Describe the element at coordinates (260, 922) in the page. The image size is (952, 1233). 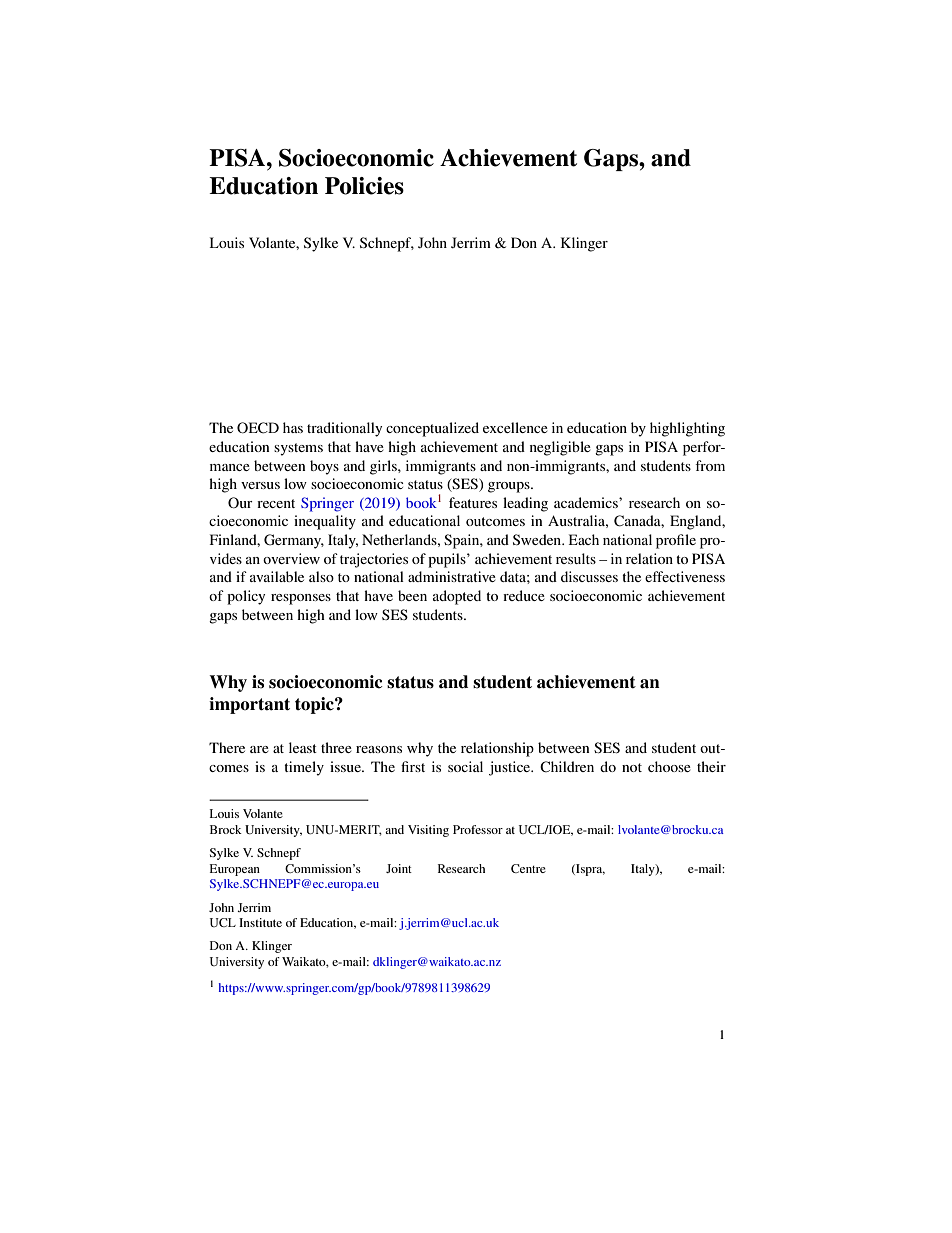
I see `Institute` at that location.
